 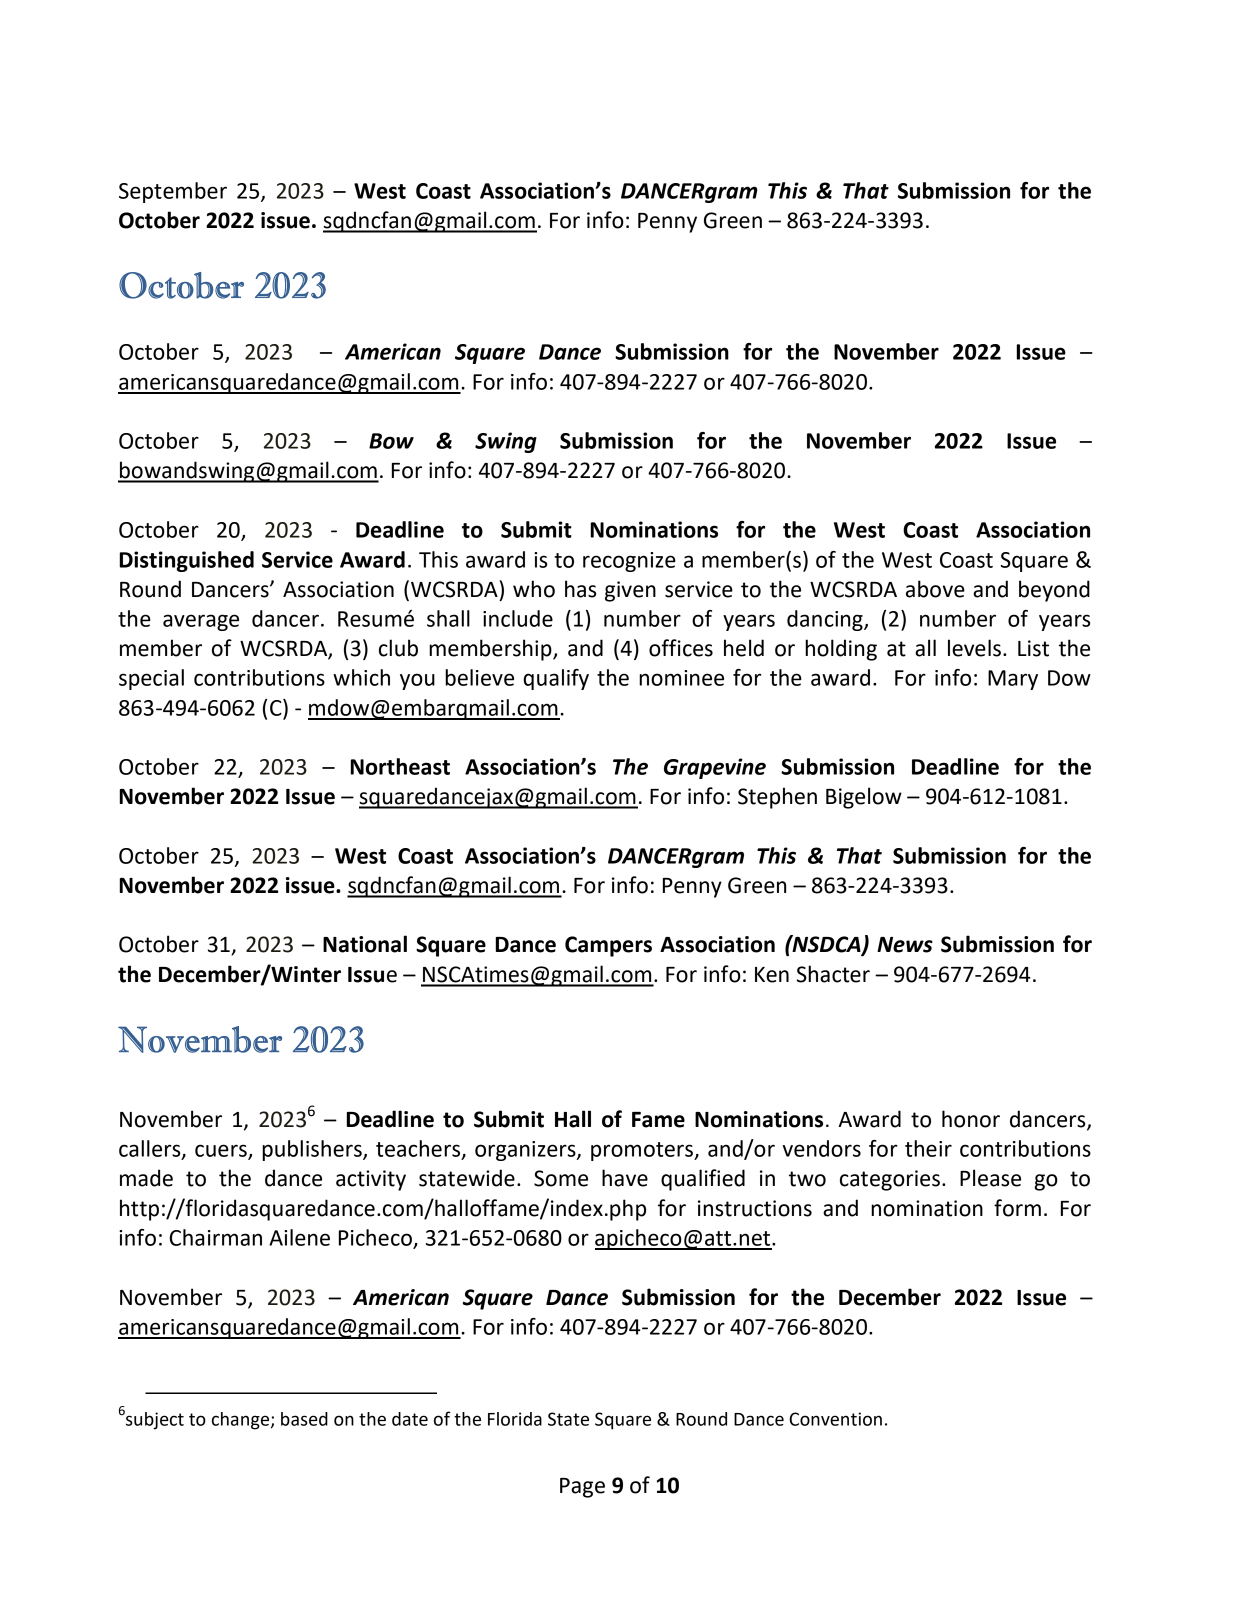 What do you see at coordinates (629, 562) in the document?
I see `recognize` at bounding box center [629, 562].
